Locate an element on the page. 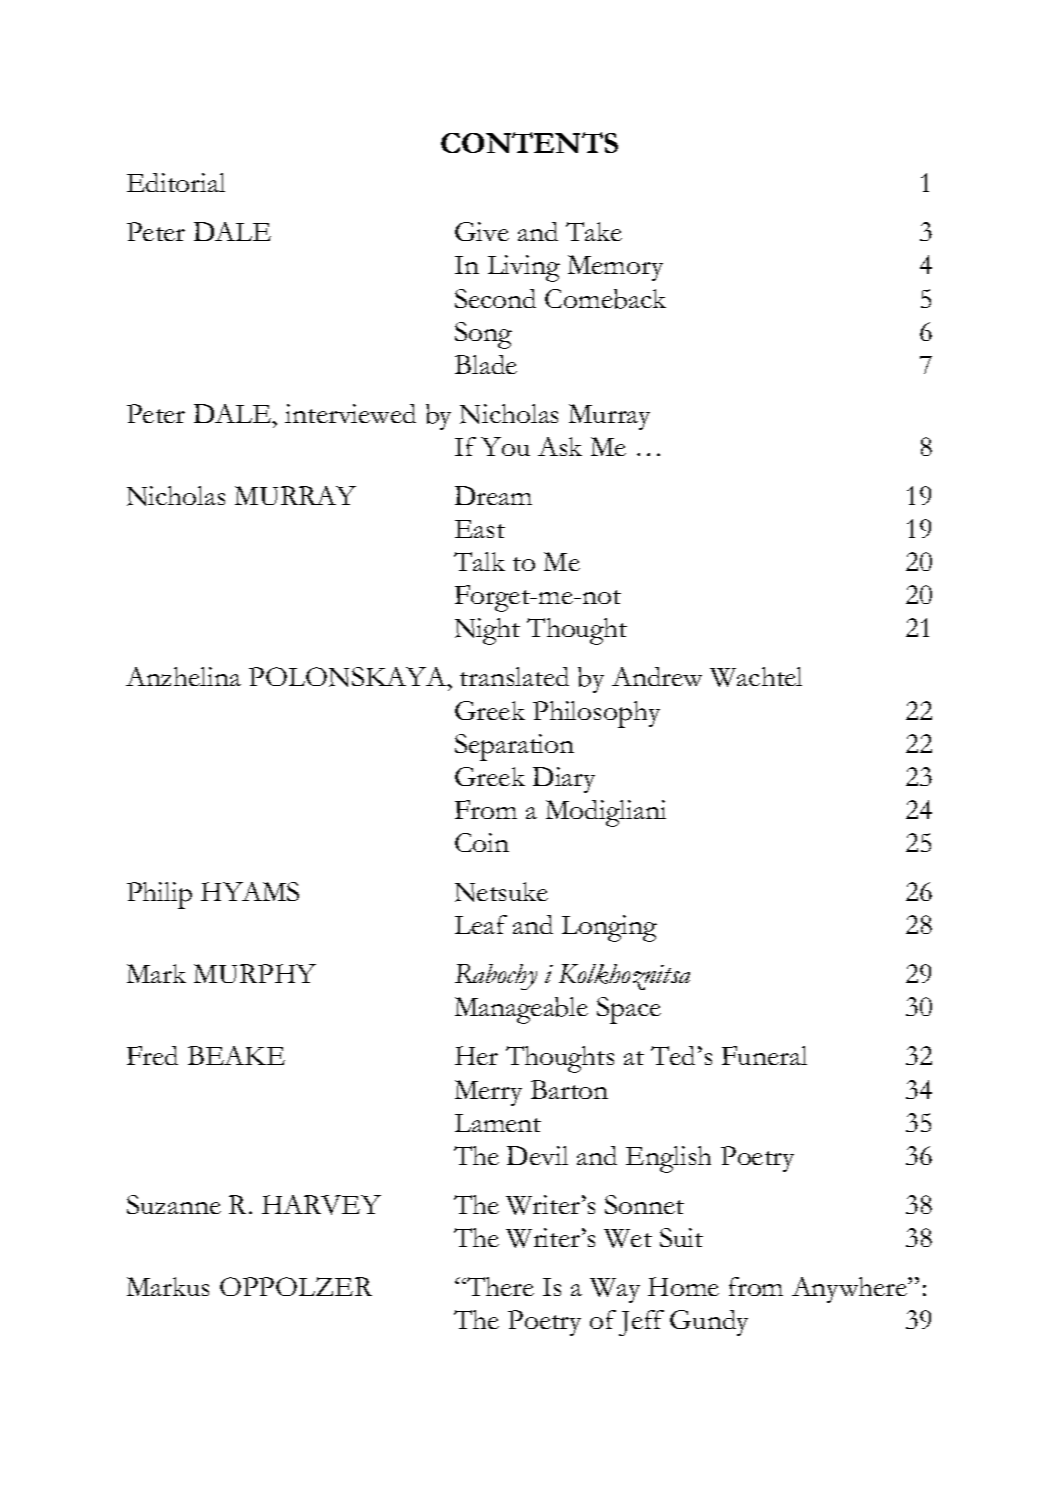  Separation is located at coordinates (514, 747).
